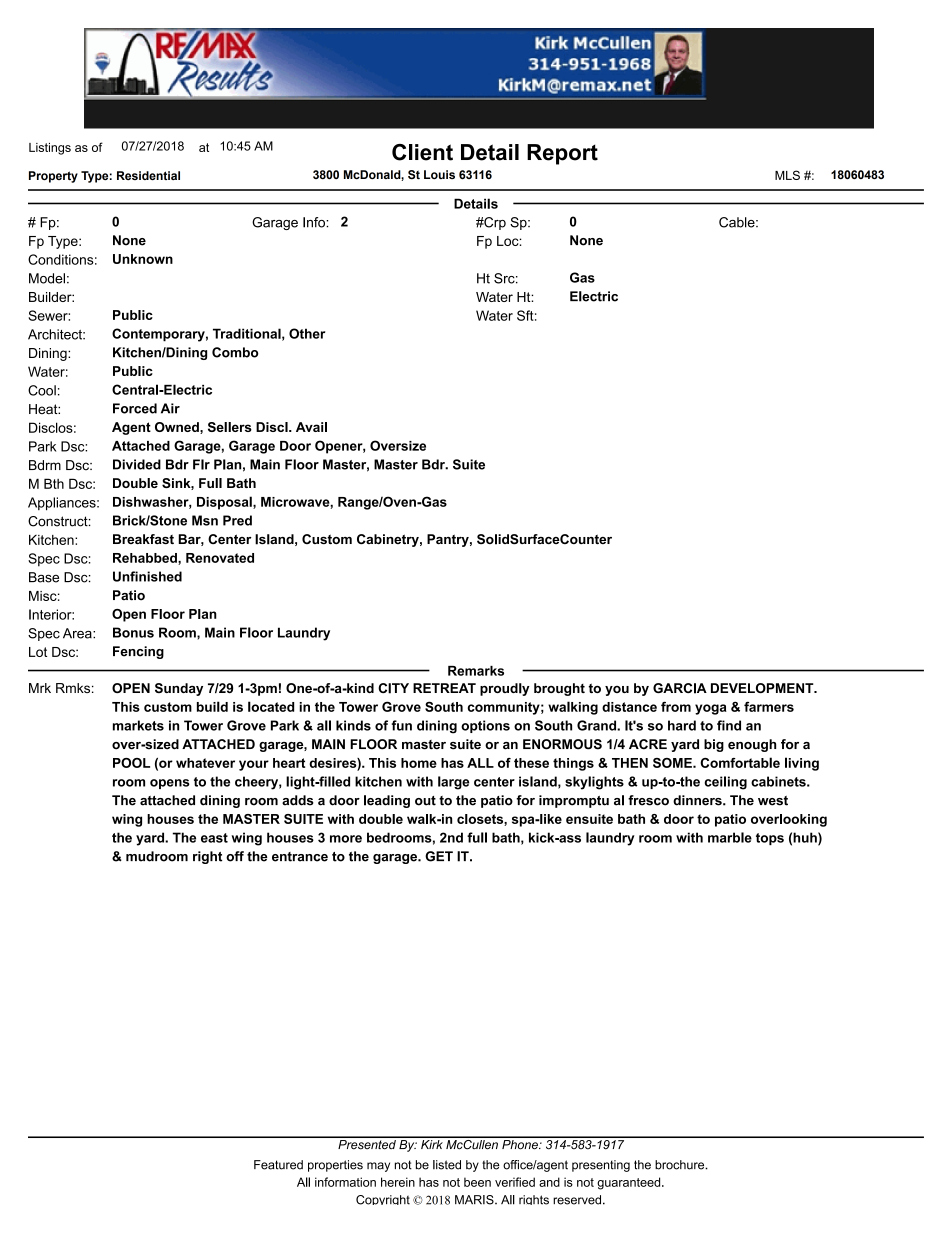 The width and height of the screenshot is (952, 1233). Describe the element at coordinates (630, 1183) in the screenshot. I see `guaranteed` at that location.
